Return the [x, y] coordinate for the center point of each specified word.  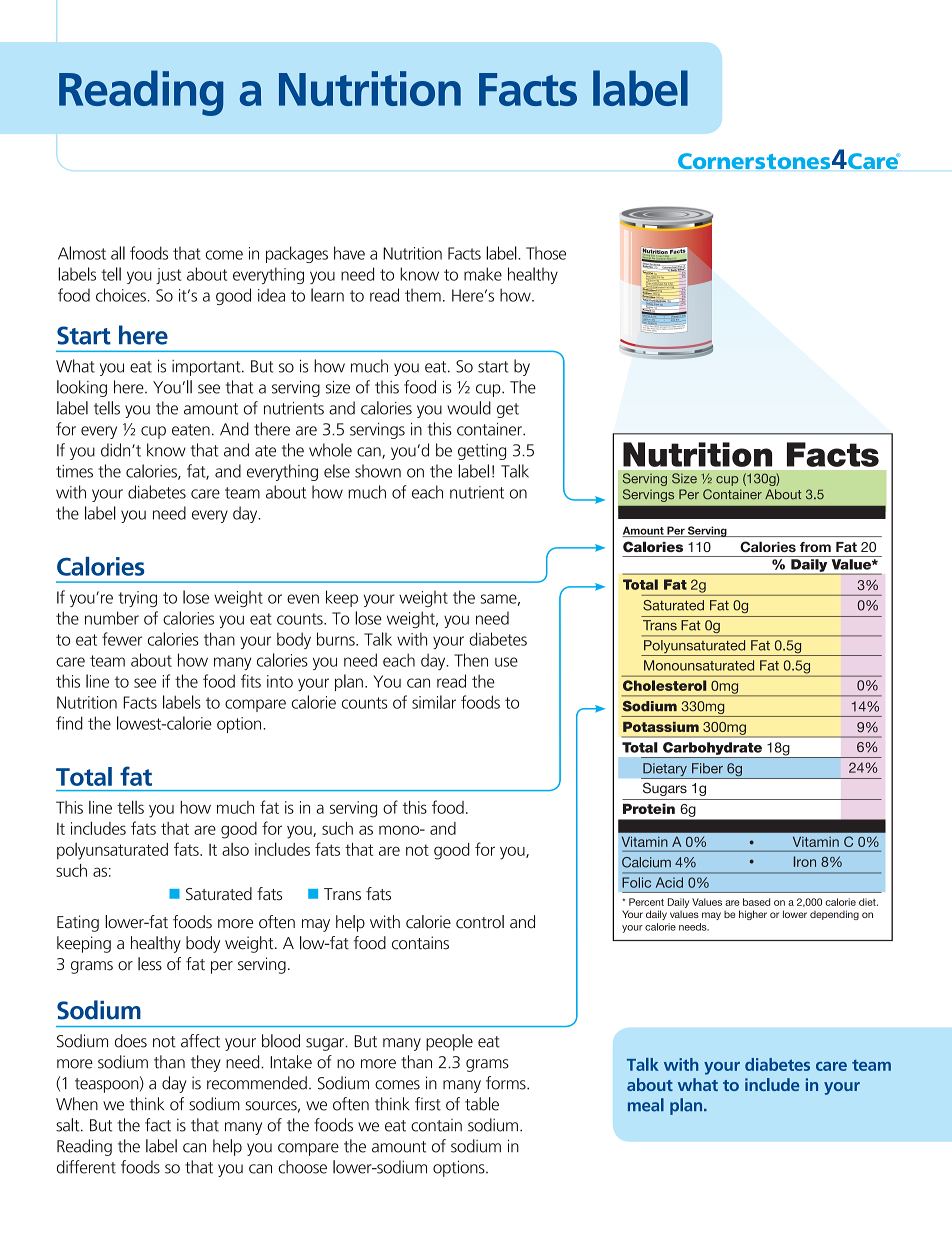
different [86, 1167]
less [150, 964]
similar [434, 702]
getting [482, 452]
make [483, 274]
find [69, 723]
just [168, 276]
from [815, 547]
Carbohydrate [712, 748]
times [74, 471]
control [480, 922]
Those [546, 253]
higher [753, 915]
